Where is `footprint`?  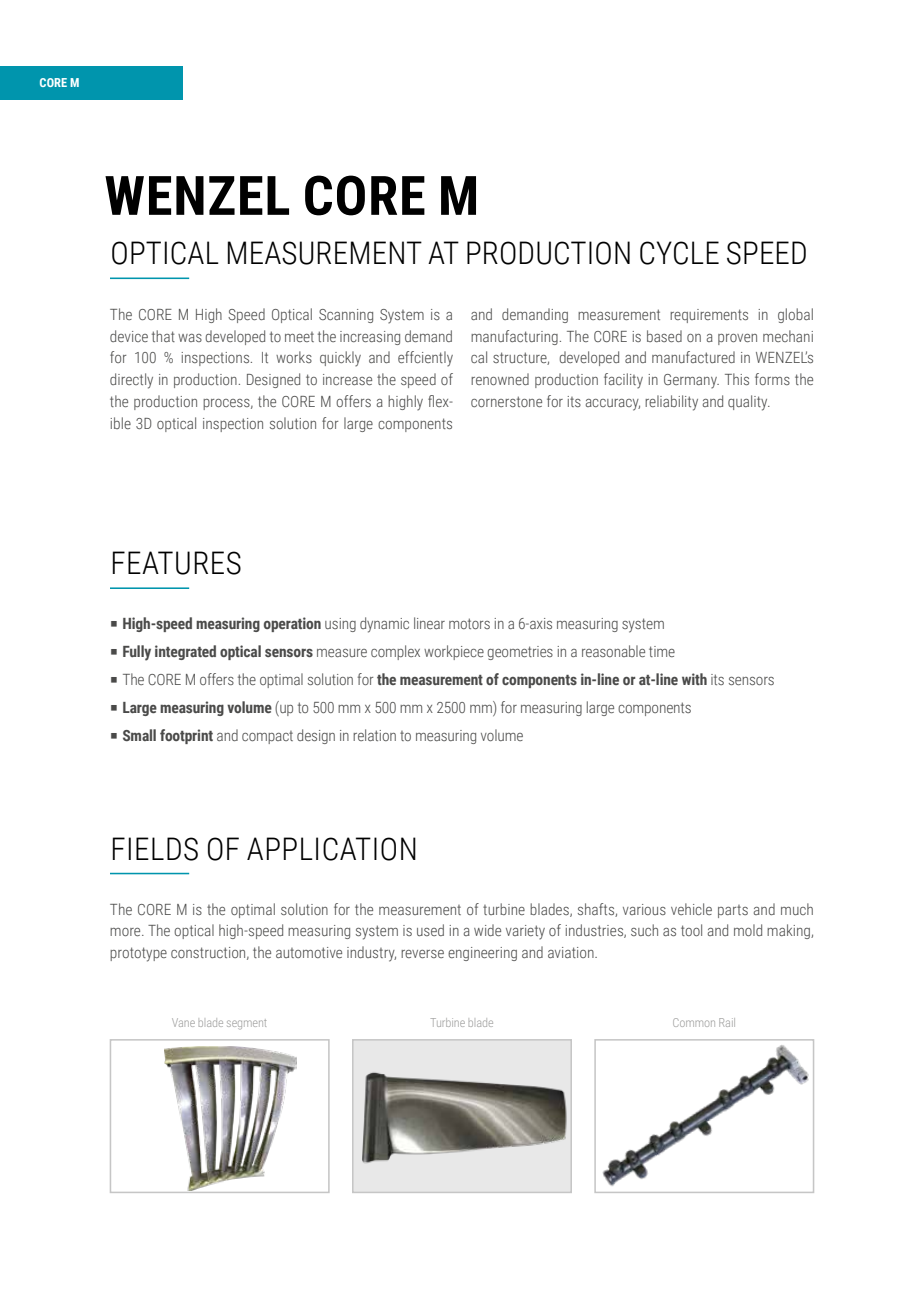 footprint is located at coordinates (186, 736).
